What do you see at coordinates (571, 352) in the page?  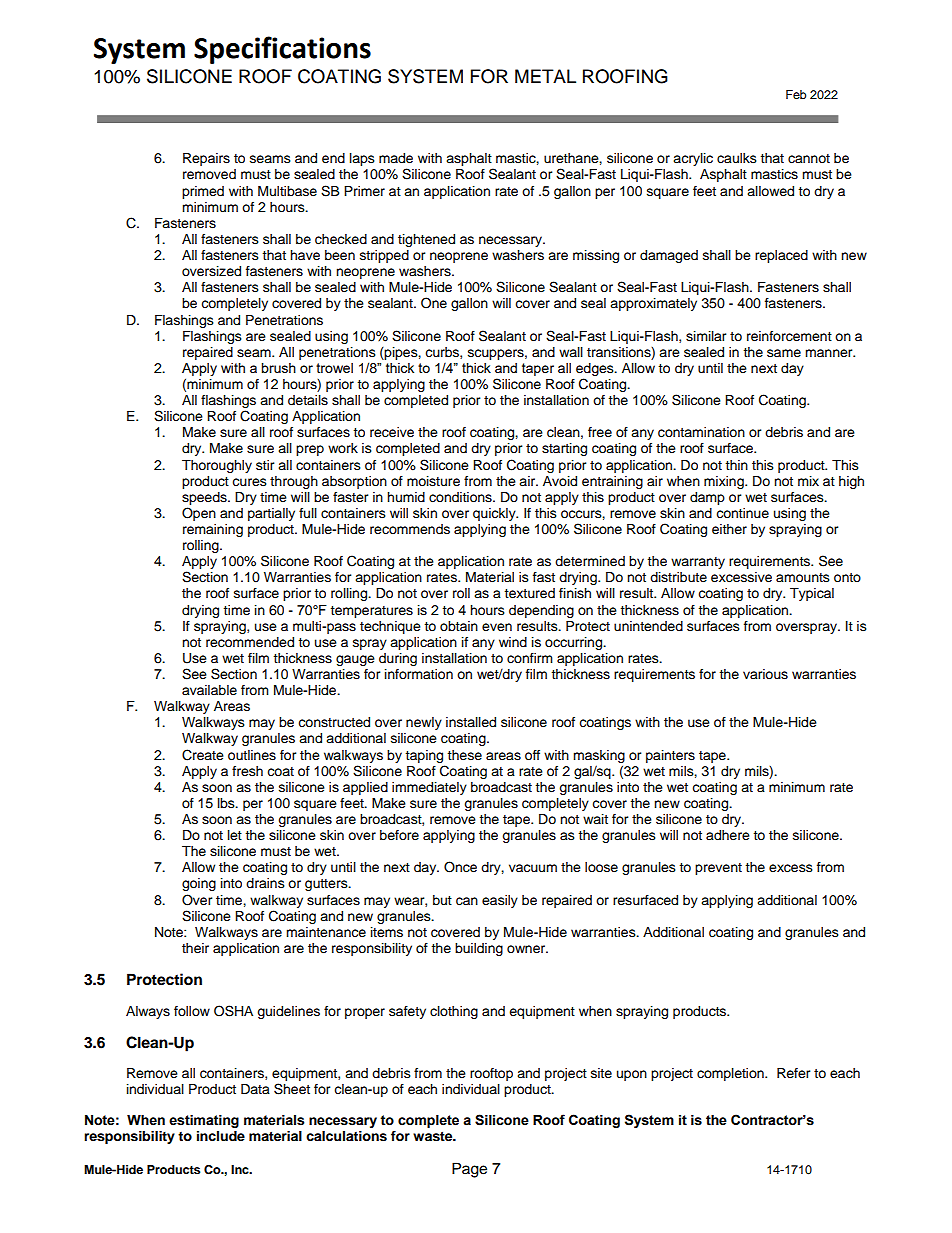 I see `wall` at bounding box center [571, 352].
